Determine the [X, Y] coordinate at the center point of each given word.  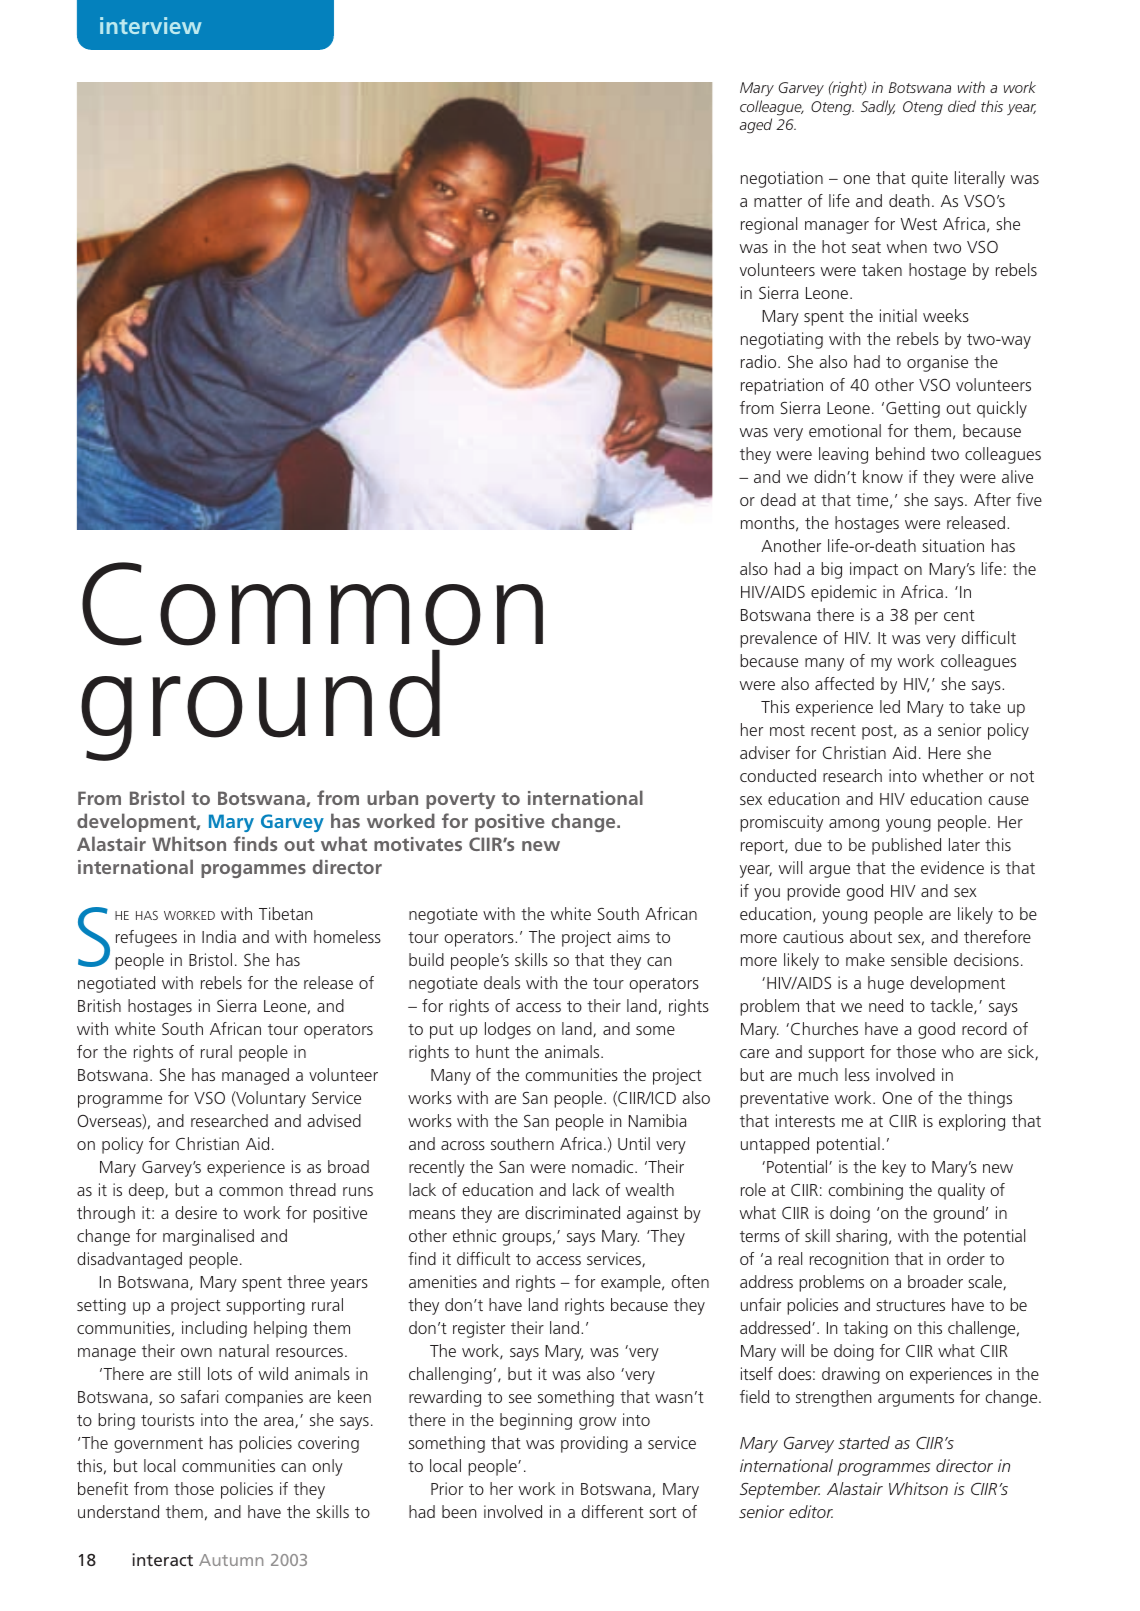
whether [952, 775]
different [613, 1511]
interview [151, 25]
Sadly [878, 108]
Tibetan [285, 913]
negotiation [782, 179]
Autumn [231, 1560]
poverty [460, 800]
